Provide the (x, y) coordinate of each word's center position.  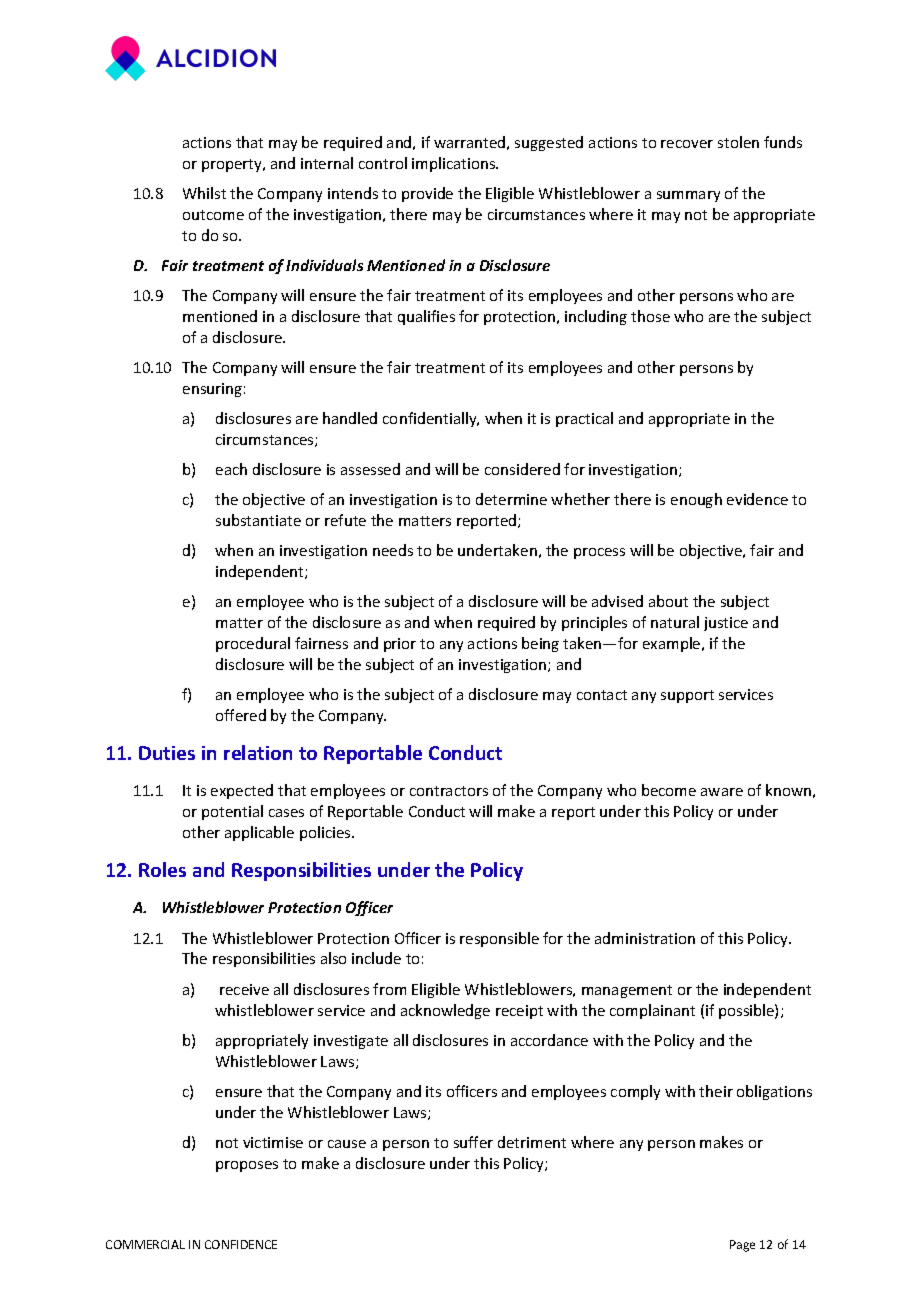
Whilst (204, 193)
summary (688, 196)
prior (400, 645)
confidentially (431, 419)
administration (645, 938)
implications (455, 164)
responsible (499, 939)
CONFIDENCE (241, 1244)
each (231, 469)
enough (696, 500)
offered (241, 715)
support (687, 696)
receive (244, 989)
